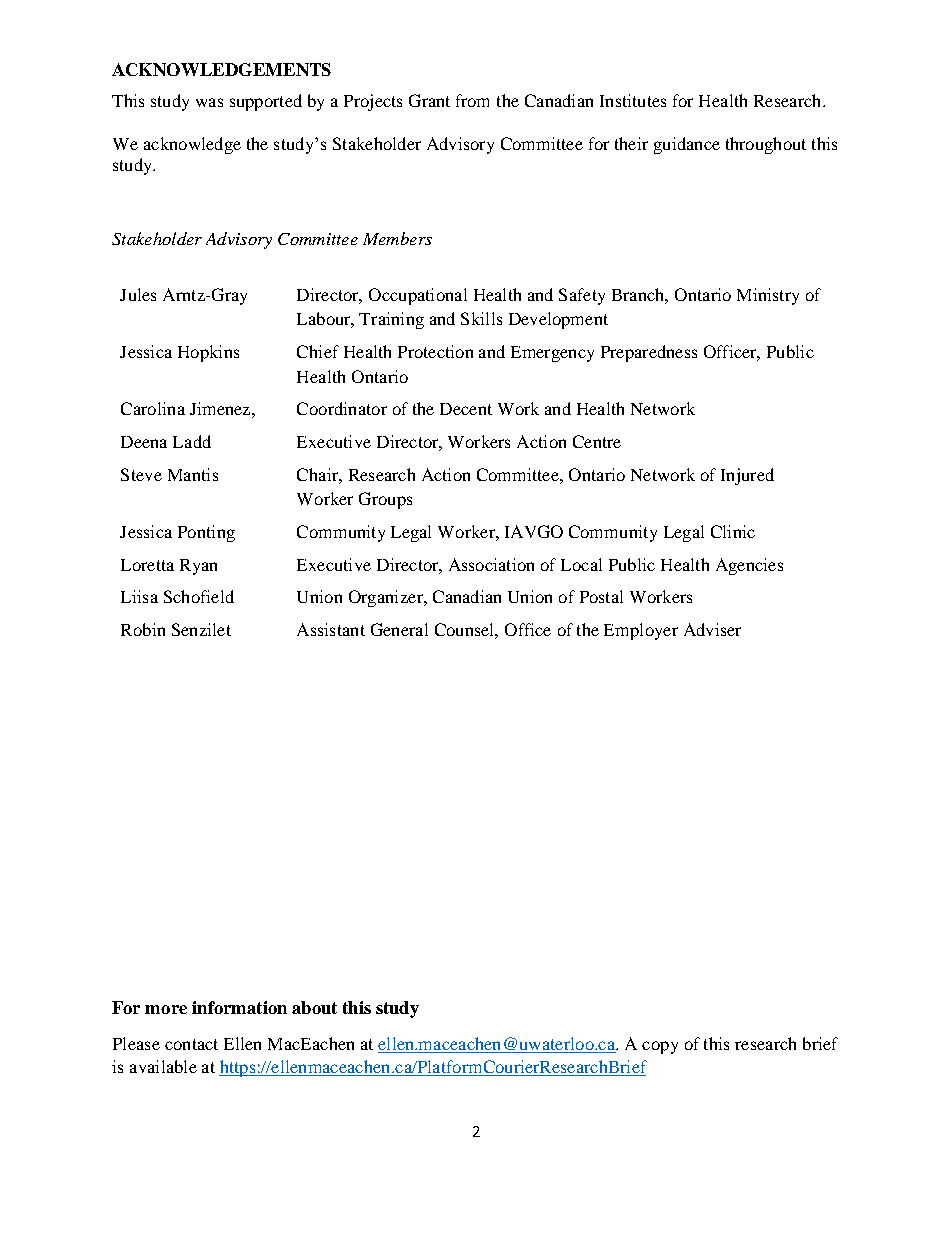  Describe the element at coordinates (472, 100) in the page. I see `from` at that location.
